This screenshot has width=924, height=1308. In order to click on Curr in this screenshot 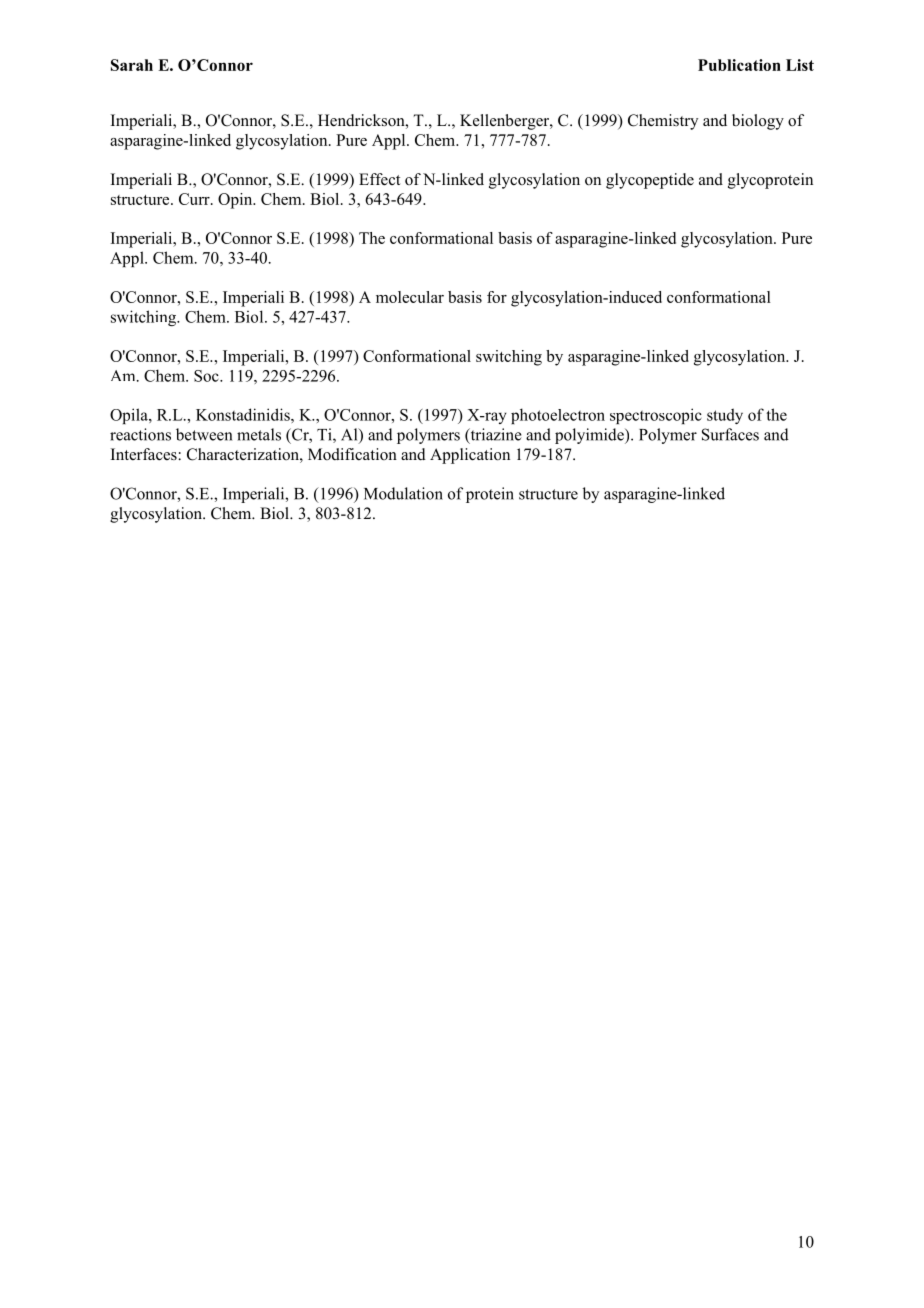, I will do `click(195, 199)`.
